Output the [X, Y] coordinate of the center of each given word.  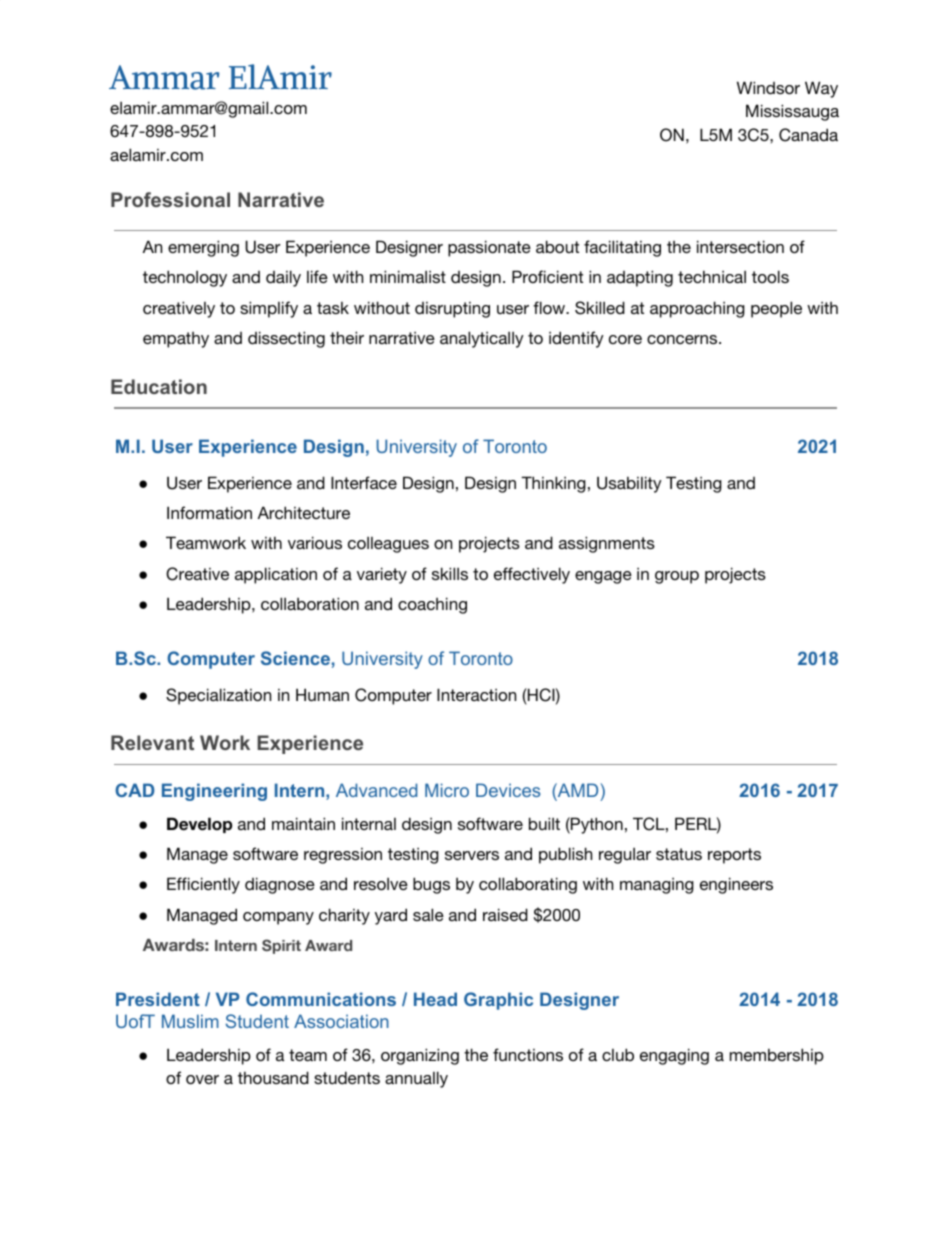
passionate [489, 248]
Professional [170, 199]
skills [450, 573]
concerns [683, 339]
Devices [508, 790]
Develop [199, 825]
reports [734, 856]
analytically [482, 339]
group [677, 577]
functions [528, 1054]
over [202, 1079]
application [276, 575]
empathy [176, 340]
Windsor [768, 87]
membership [777, 1056]
